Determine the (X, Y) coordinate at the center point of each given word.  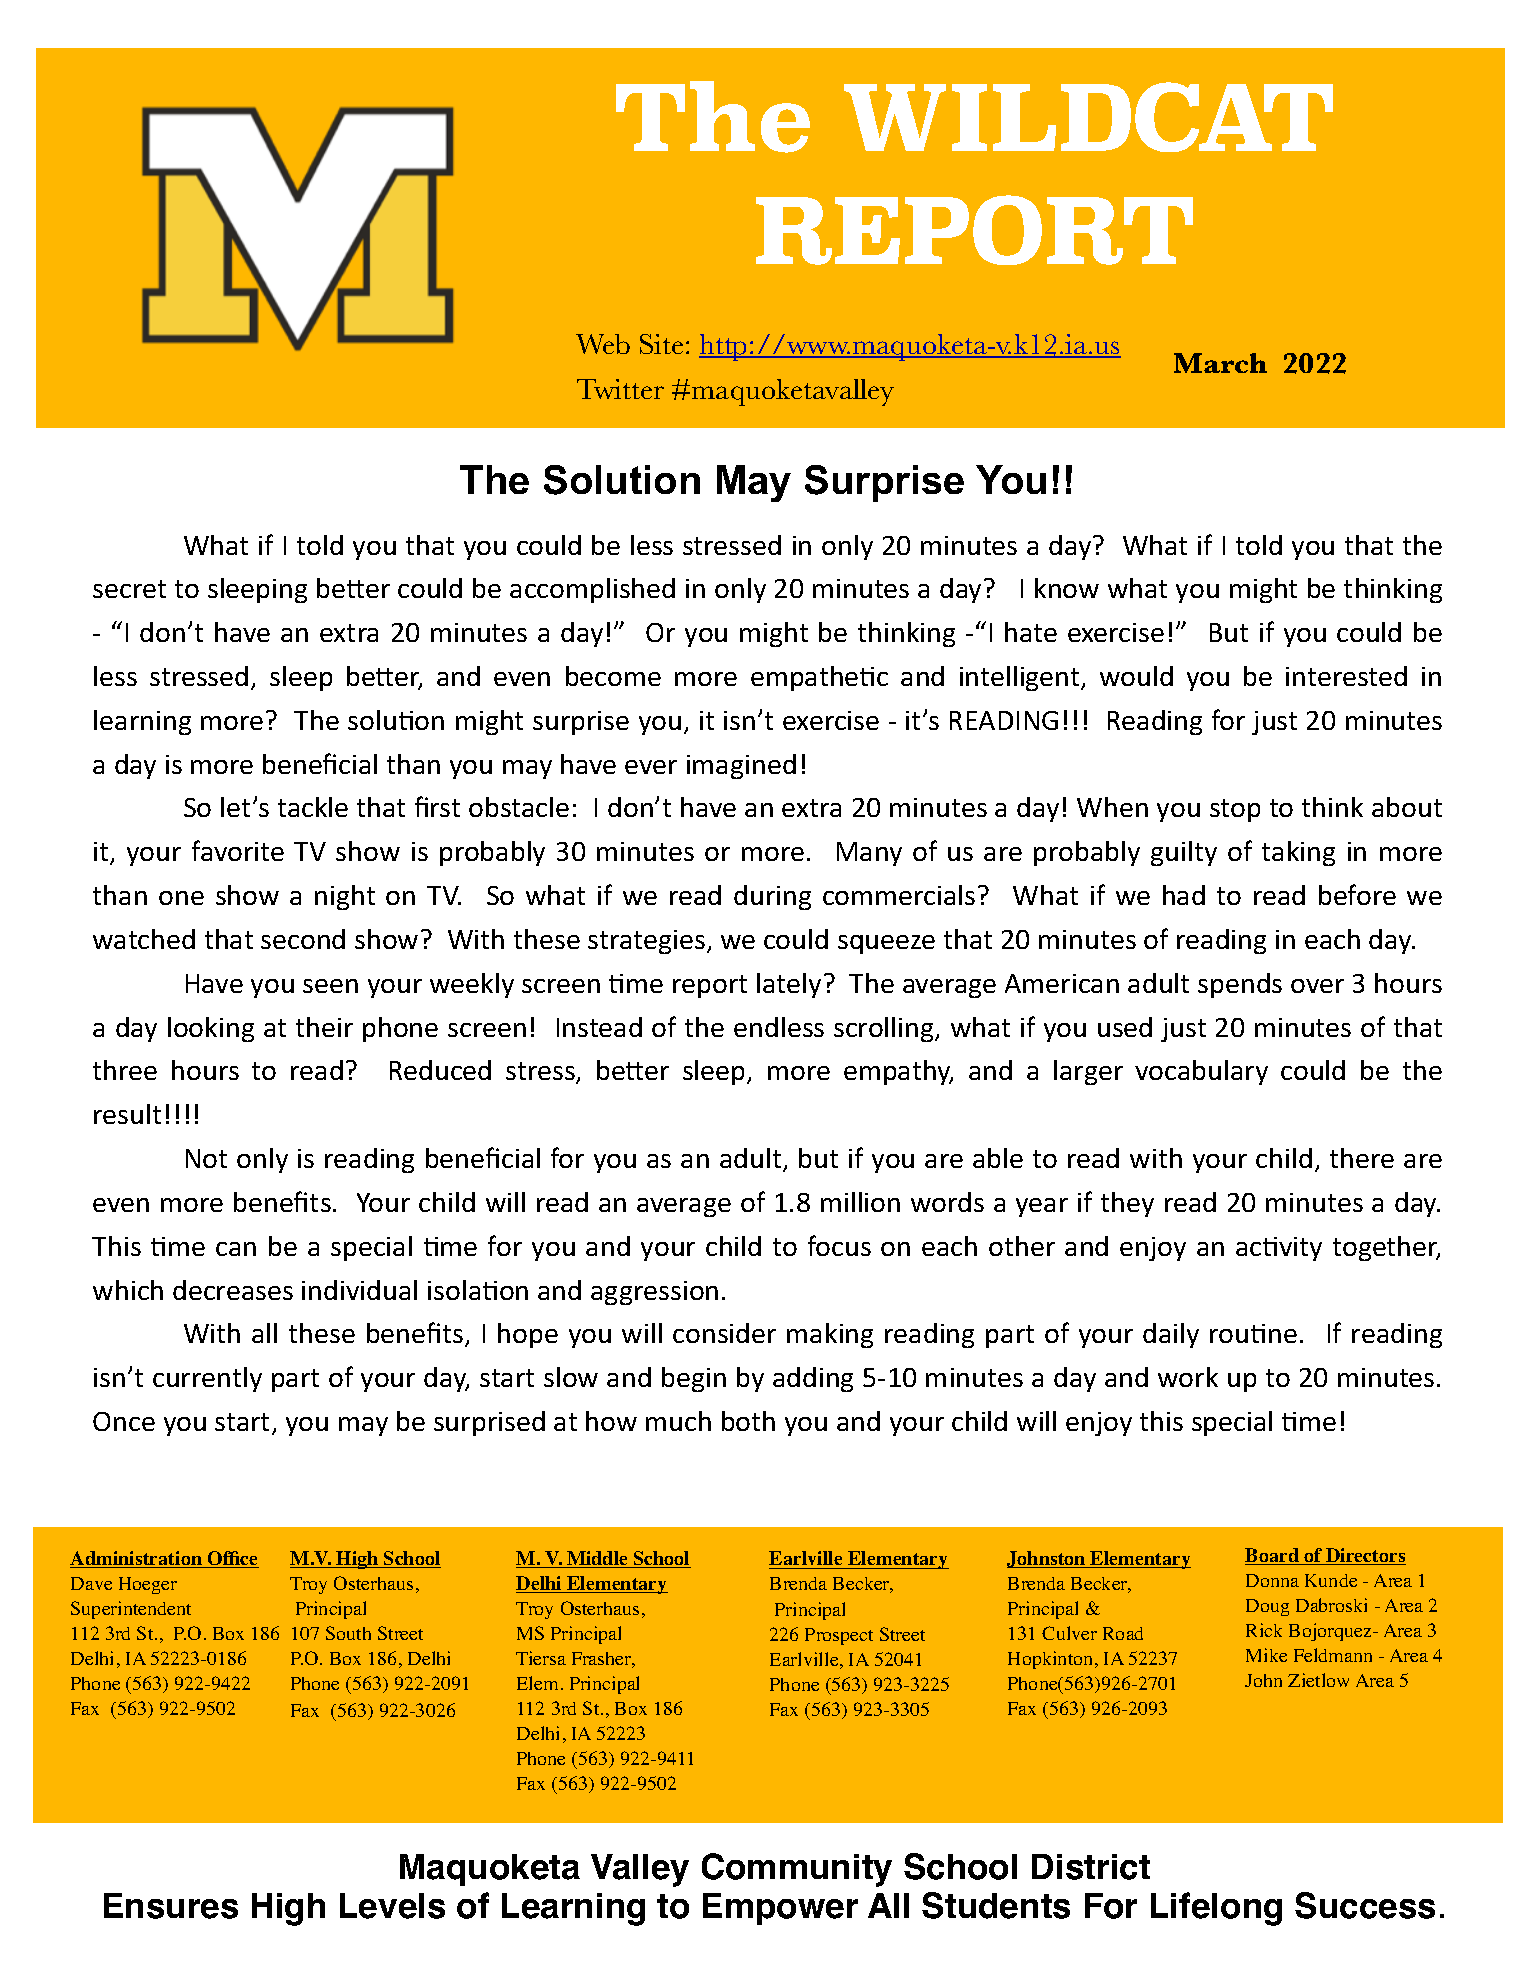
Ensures (171, 1906)
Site (661, 344)
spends (1240, 985)
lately (789, 985)
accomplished (592, 590)
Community (797, 1870)
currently (207, 1379)
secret (129, 589)
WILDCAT (1088, 117)
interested (1346, 676)
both (748, 1421)
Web (603, 344)
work (1188, 1377)
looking (211, 1029)
